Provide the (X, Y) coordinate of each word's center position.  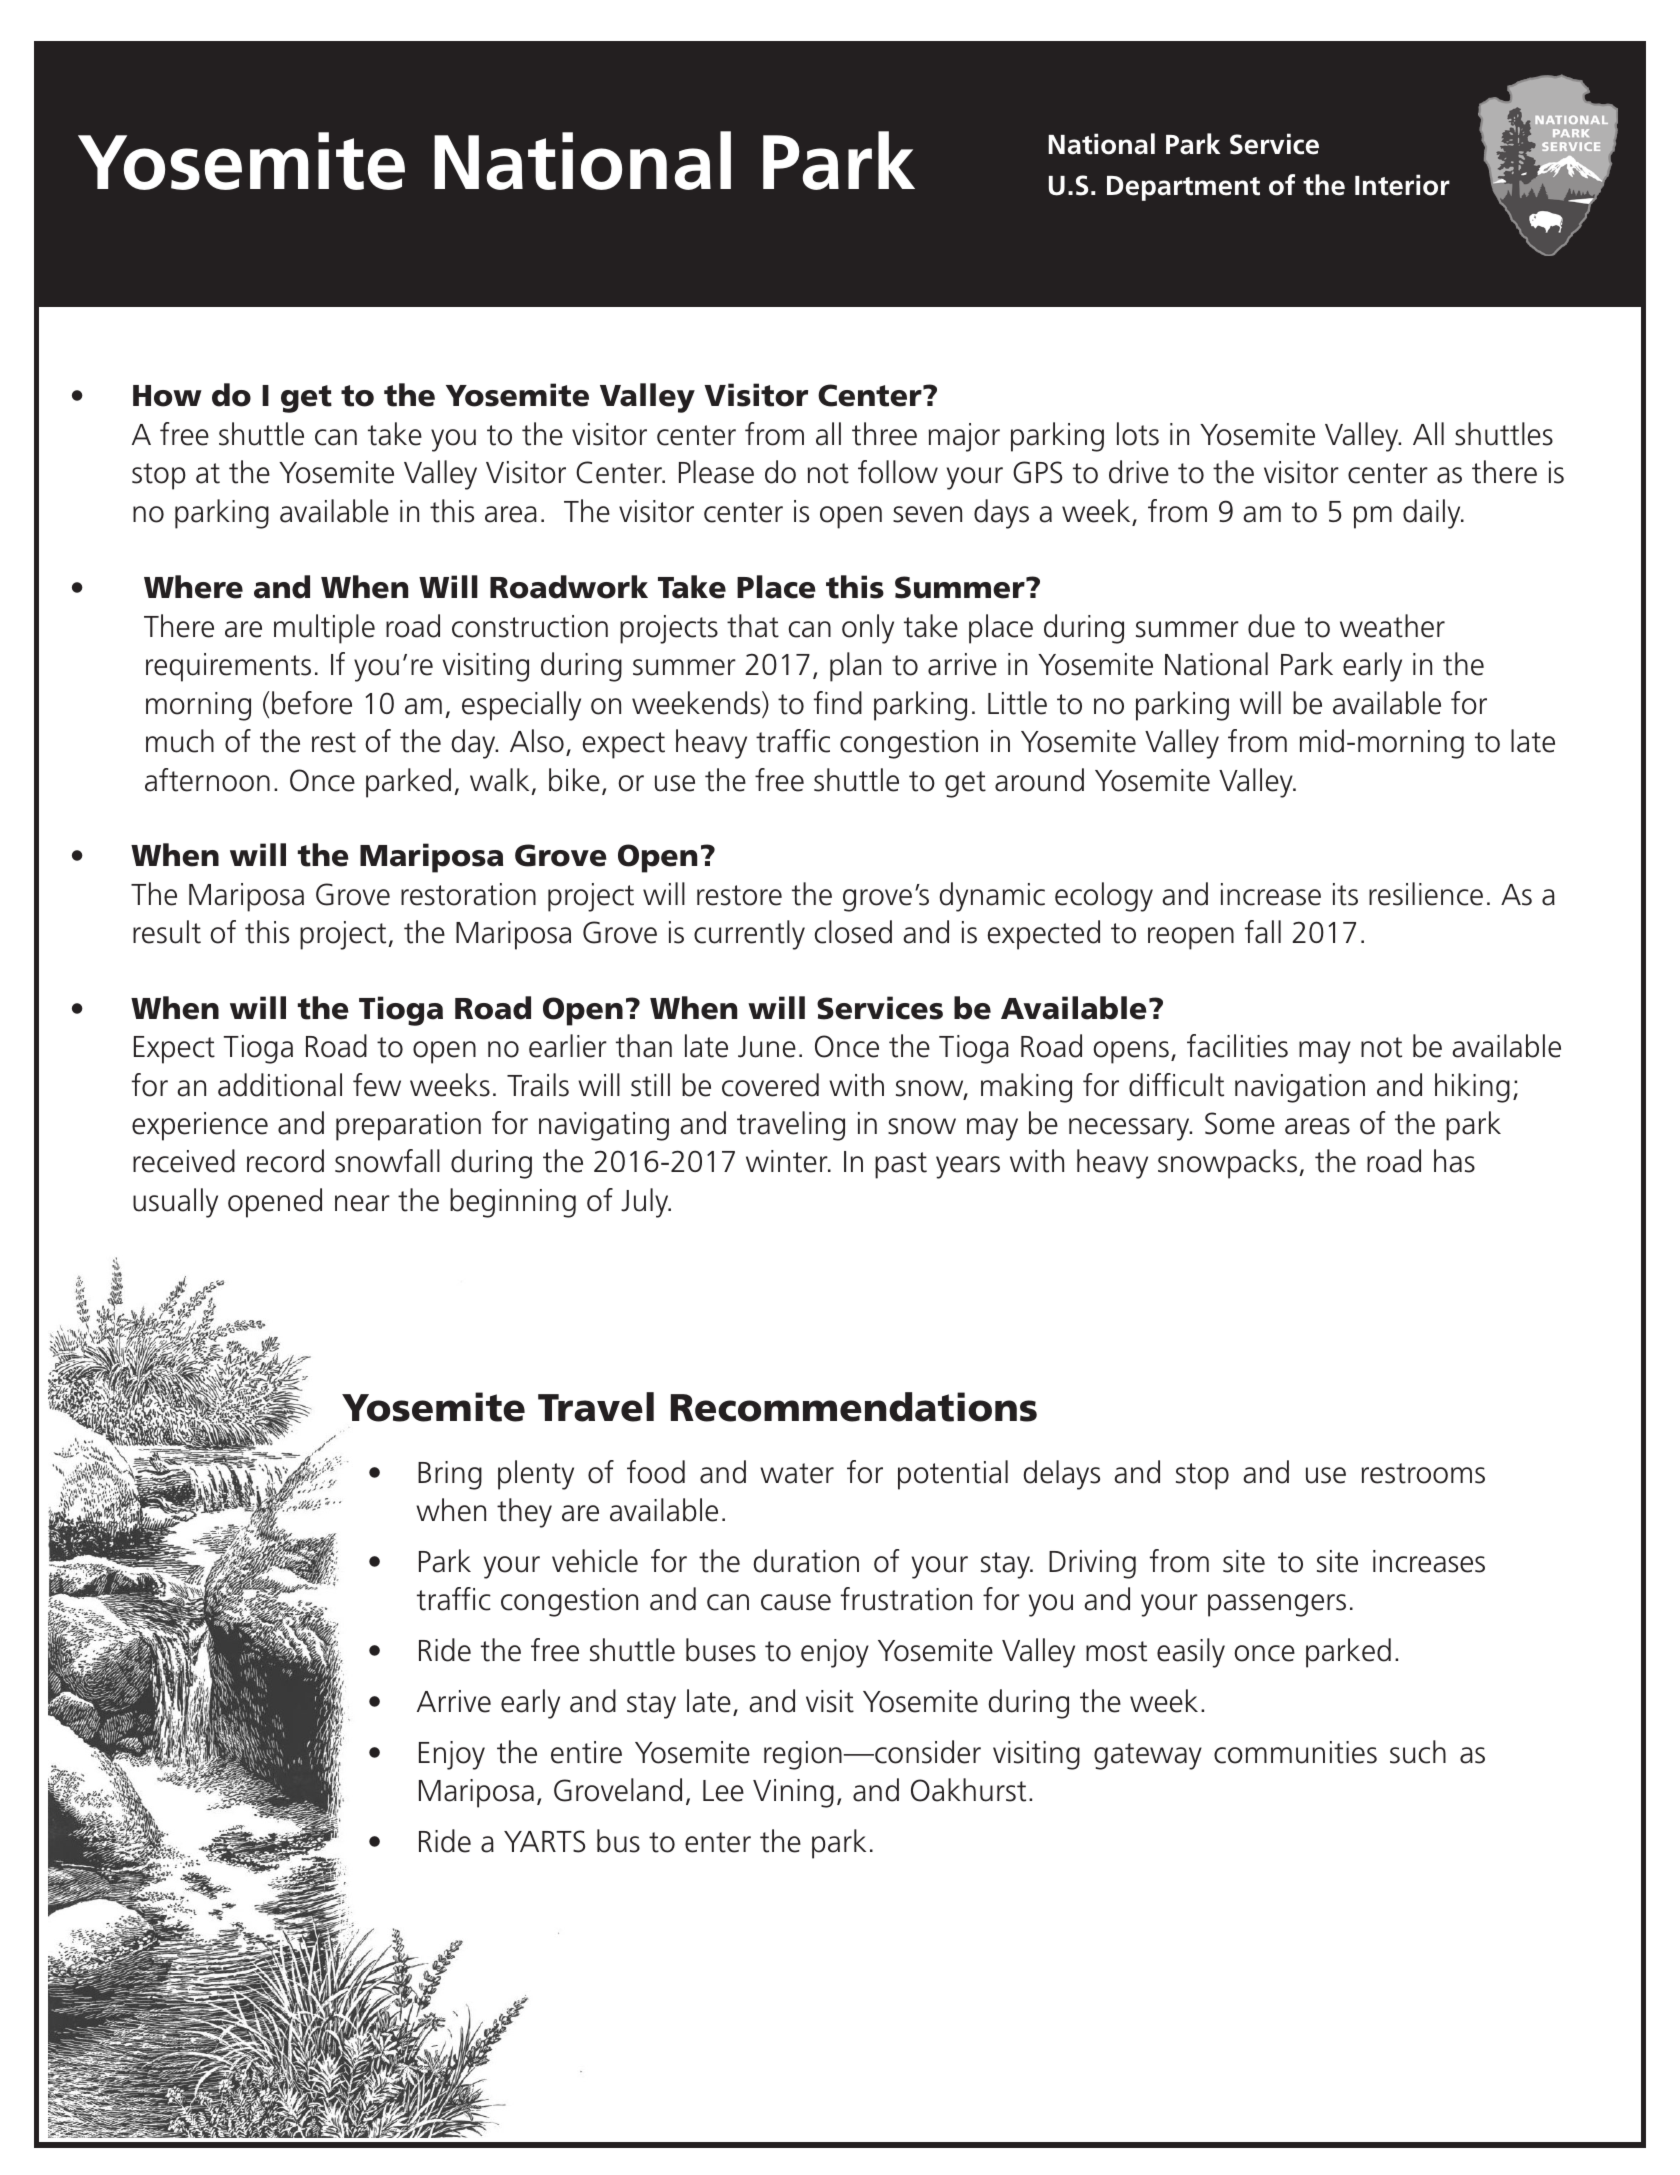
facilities (1237, 1046)
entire (586, 1752)
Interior (1402, 185)
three (884, 434)
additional (280, 1085)
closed (853, 932)
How (167, 396)
